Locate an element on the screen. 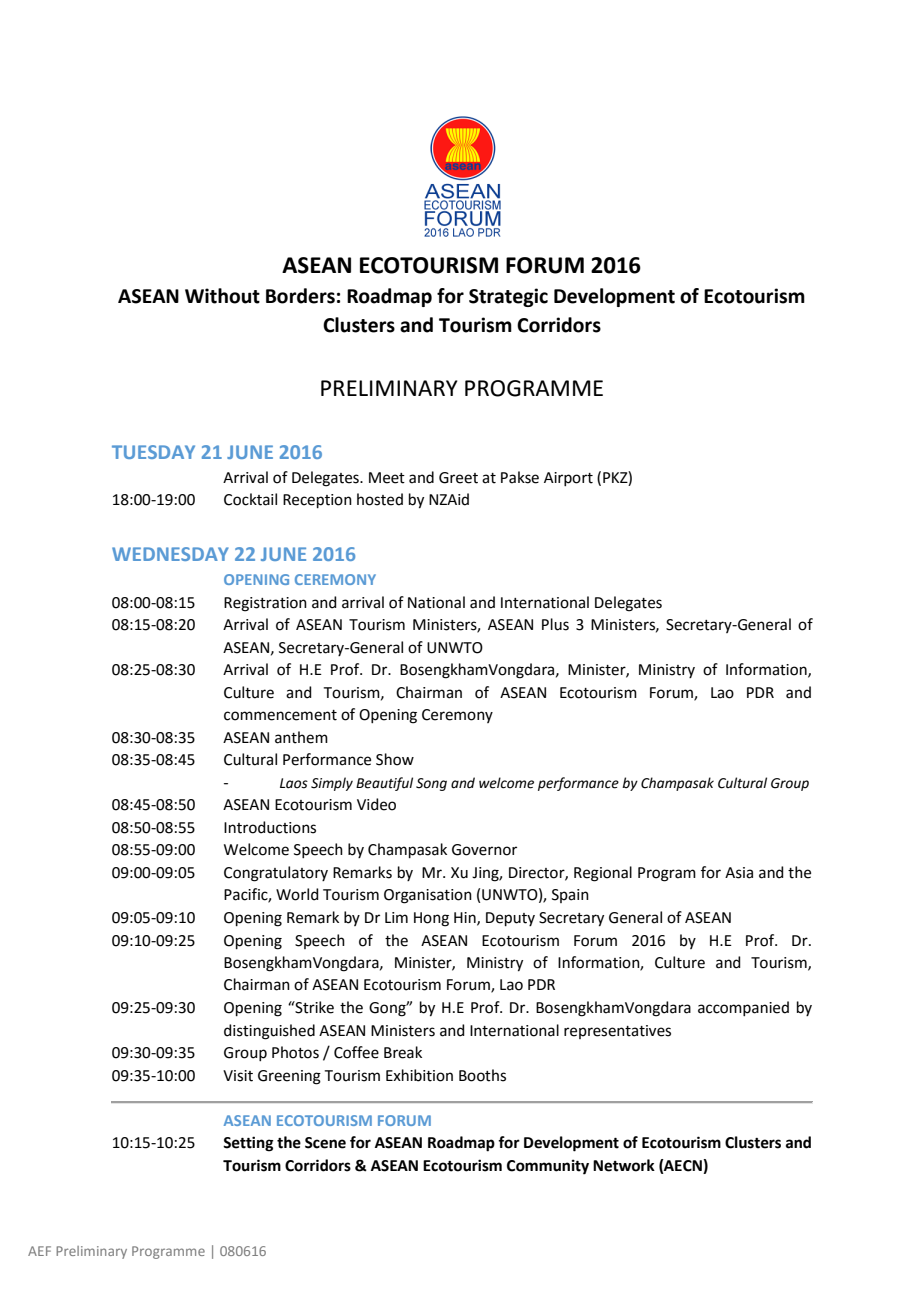  Scene is located at coordinates (325, 1143).
